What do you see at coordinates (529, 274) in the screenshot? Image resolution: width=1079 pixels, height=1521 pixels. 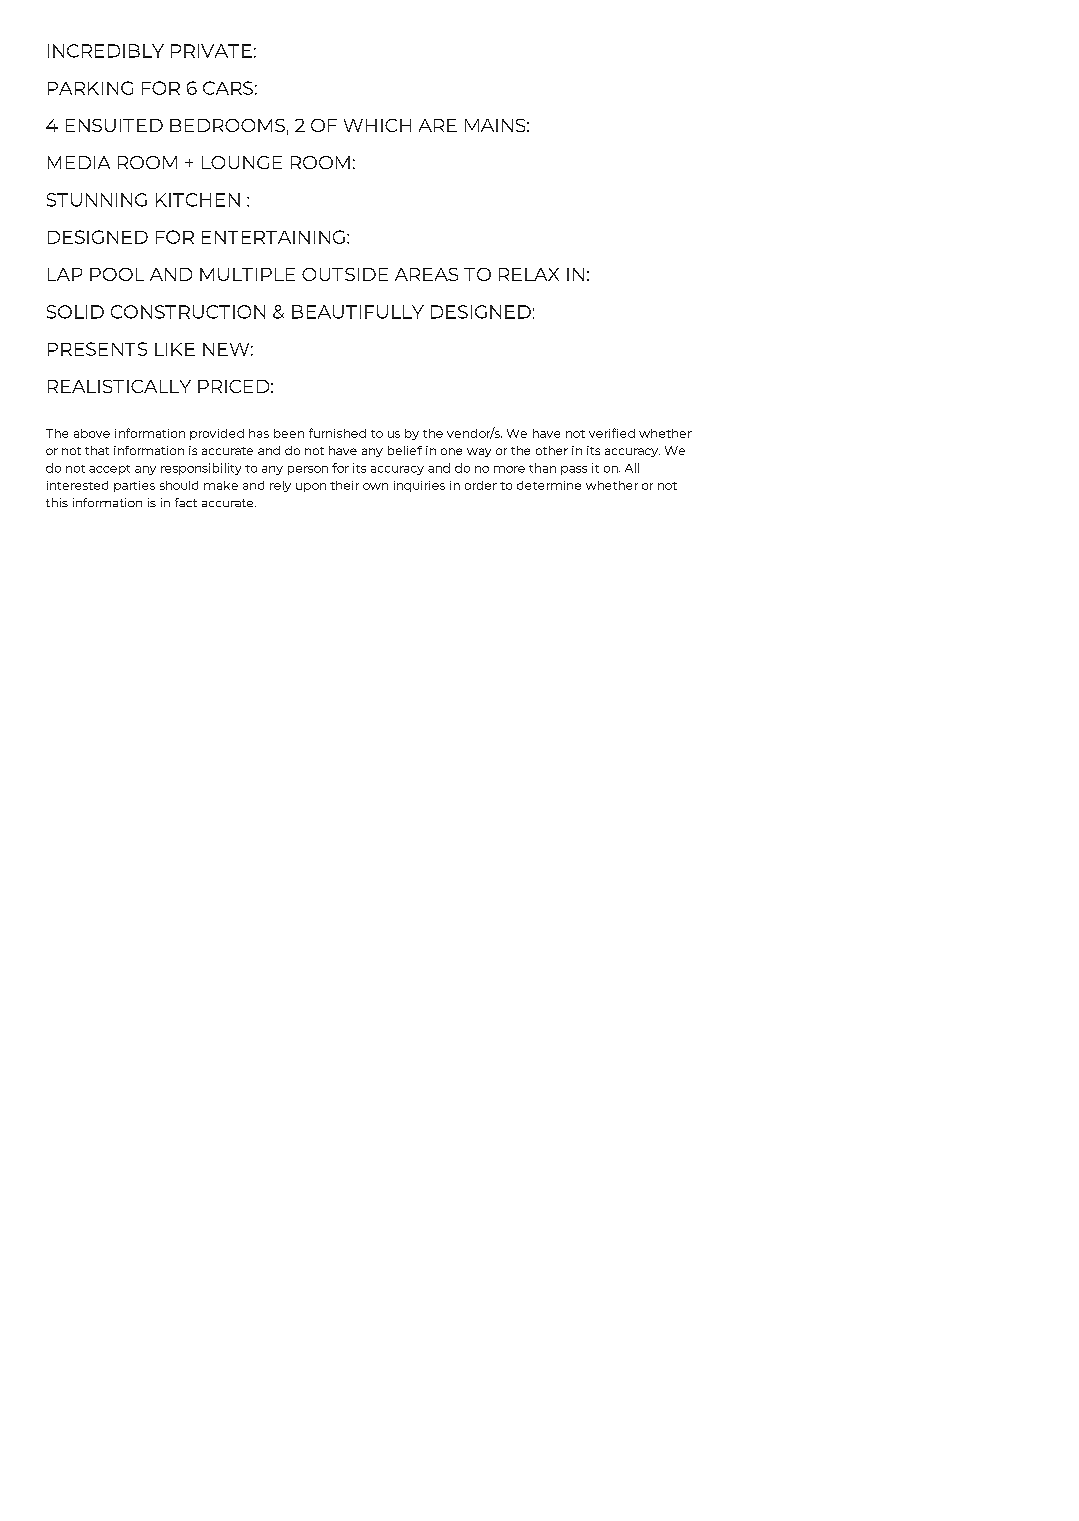 I see `RELAX` at bounding box center [529, 274].
